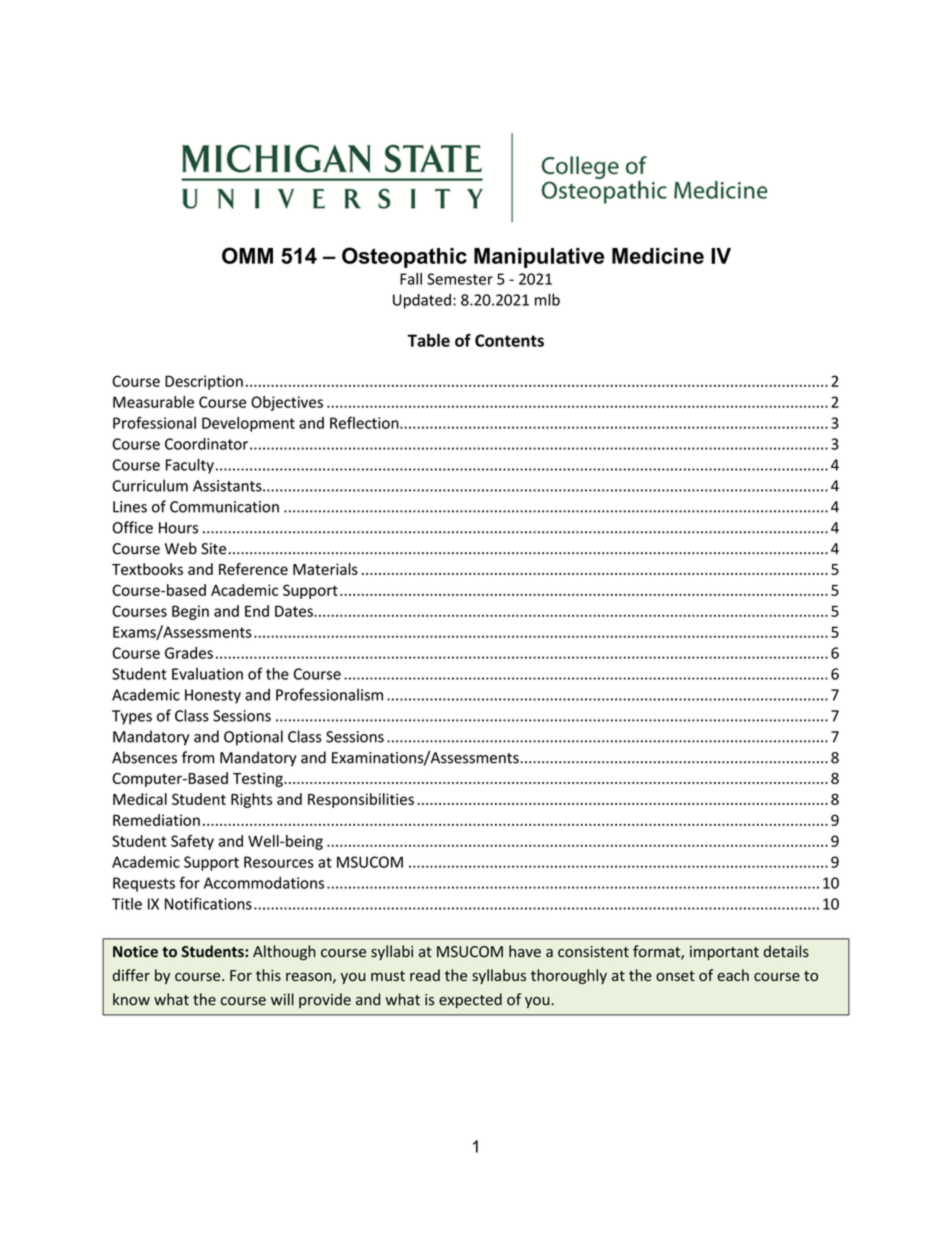 Image resolution: width=952 pixels, height=1233 pixels. I want to click on Medicine, so click(658, 256).
